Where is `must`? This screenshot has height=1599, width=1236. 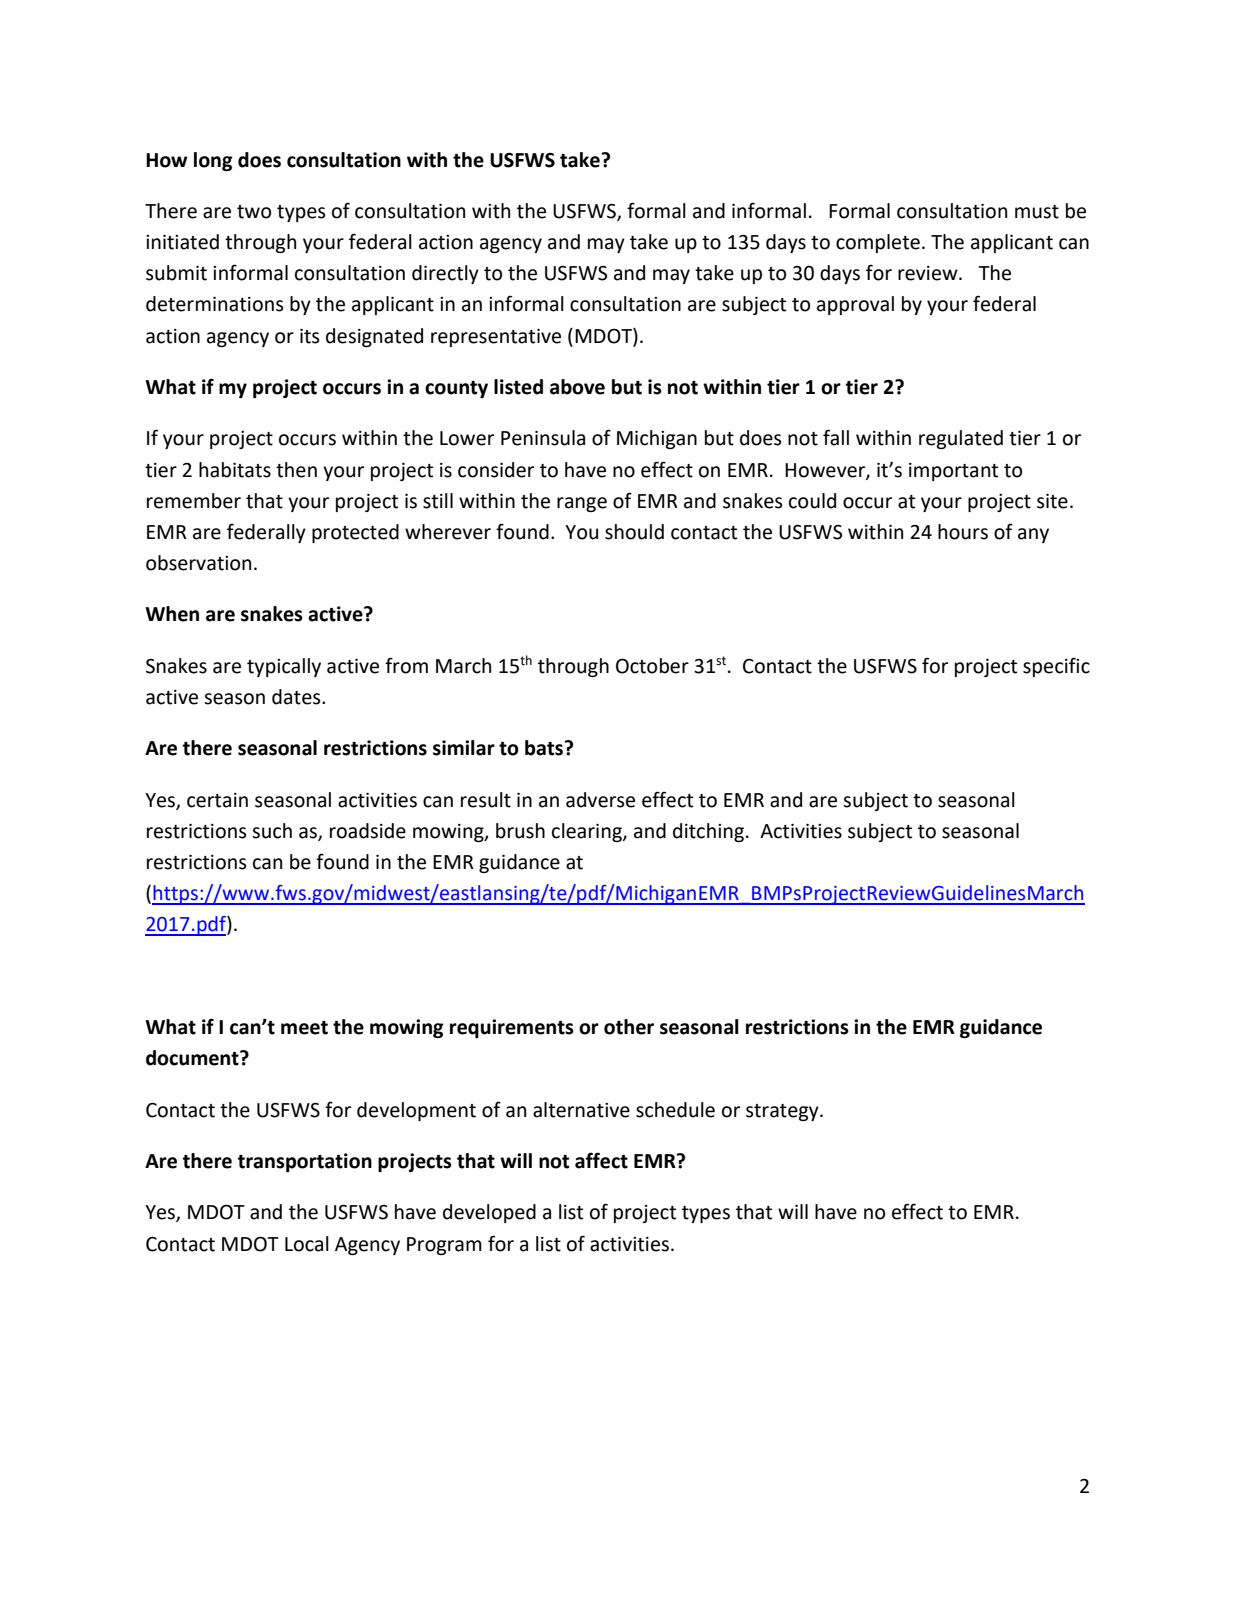
must is located at coordinates (1037, 212).
